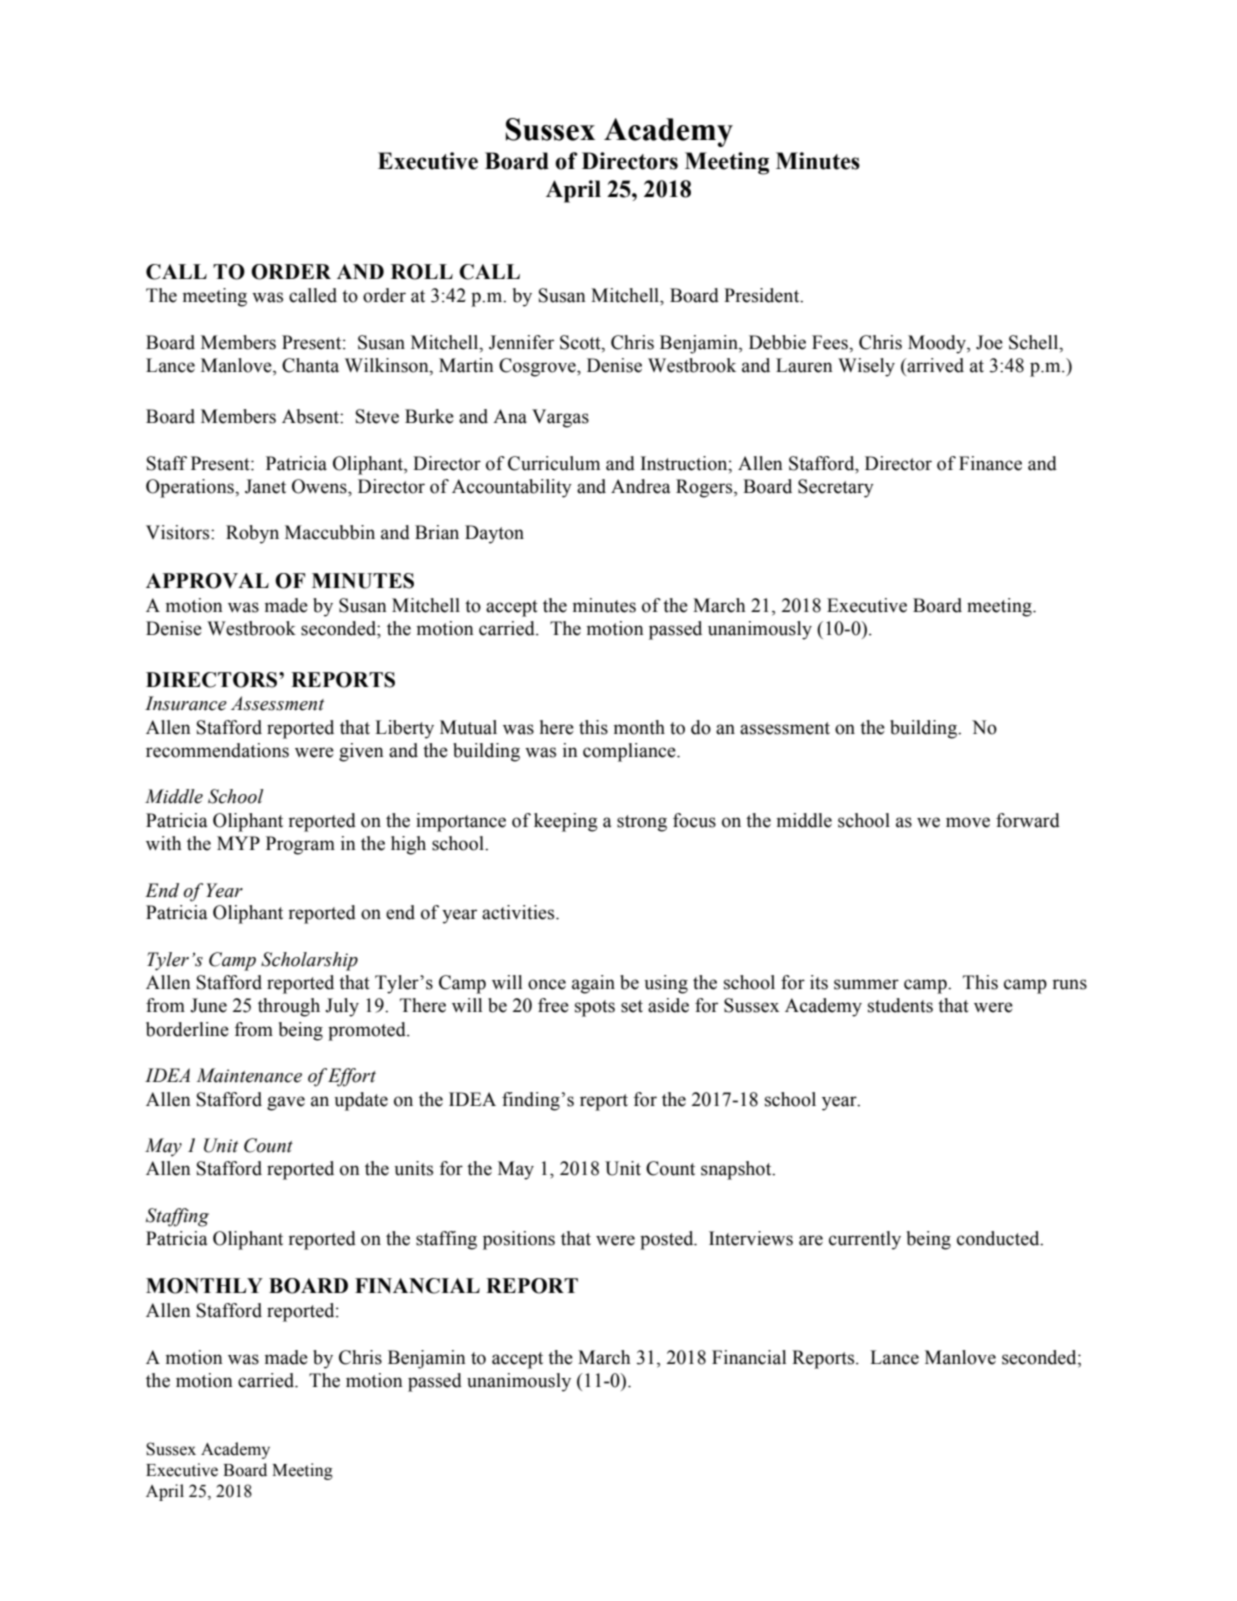 The height and width of the image is (1601, 1237). What do you see at coordinates (265, 486) in the image?
I see `Janet` at bounding box center [265, 486].
